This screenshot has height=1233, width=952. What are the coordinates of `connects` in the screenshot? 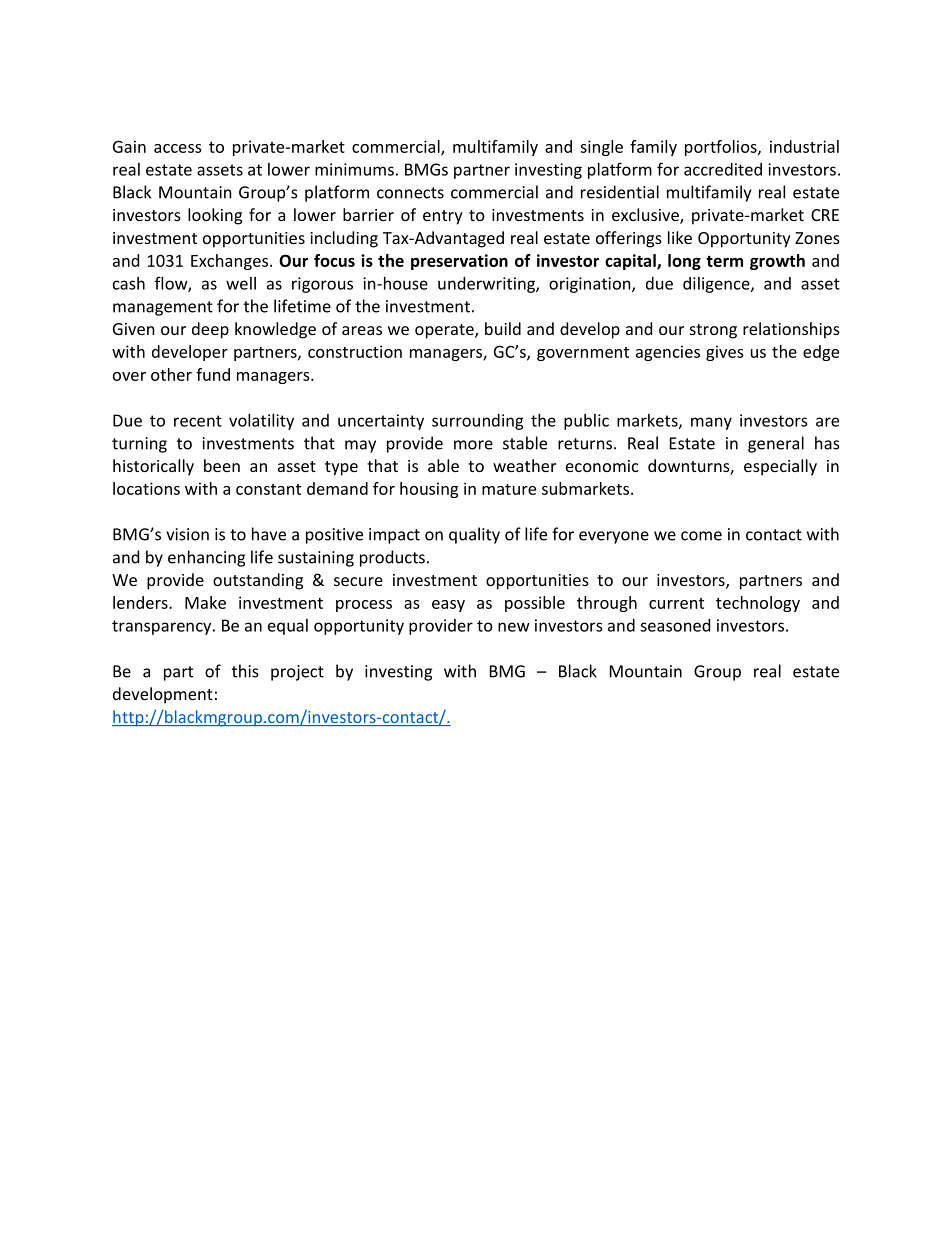 It's located at (410, 193).
